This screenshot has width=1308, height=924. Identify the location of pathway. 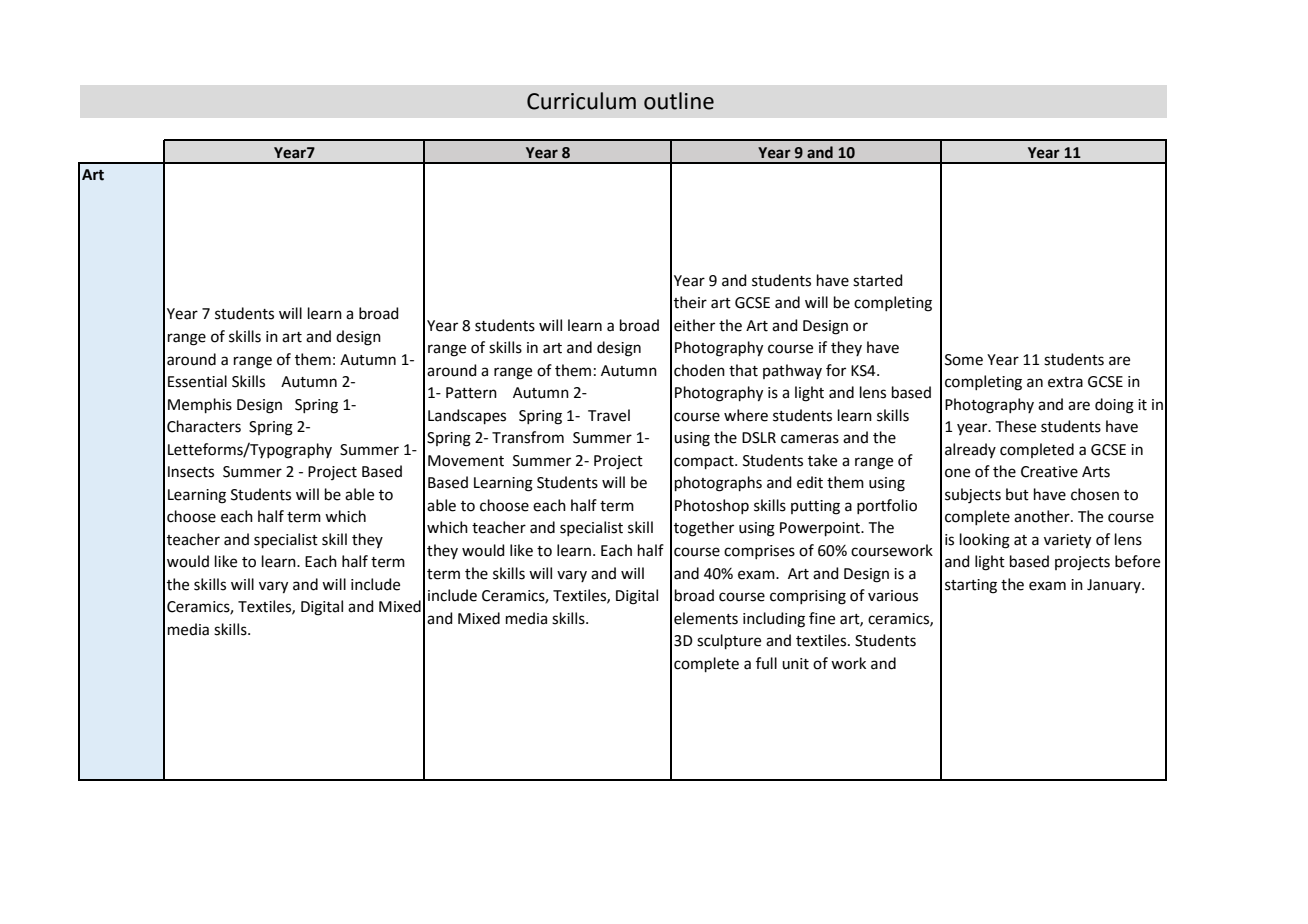
(792, 371).
